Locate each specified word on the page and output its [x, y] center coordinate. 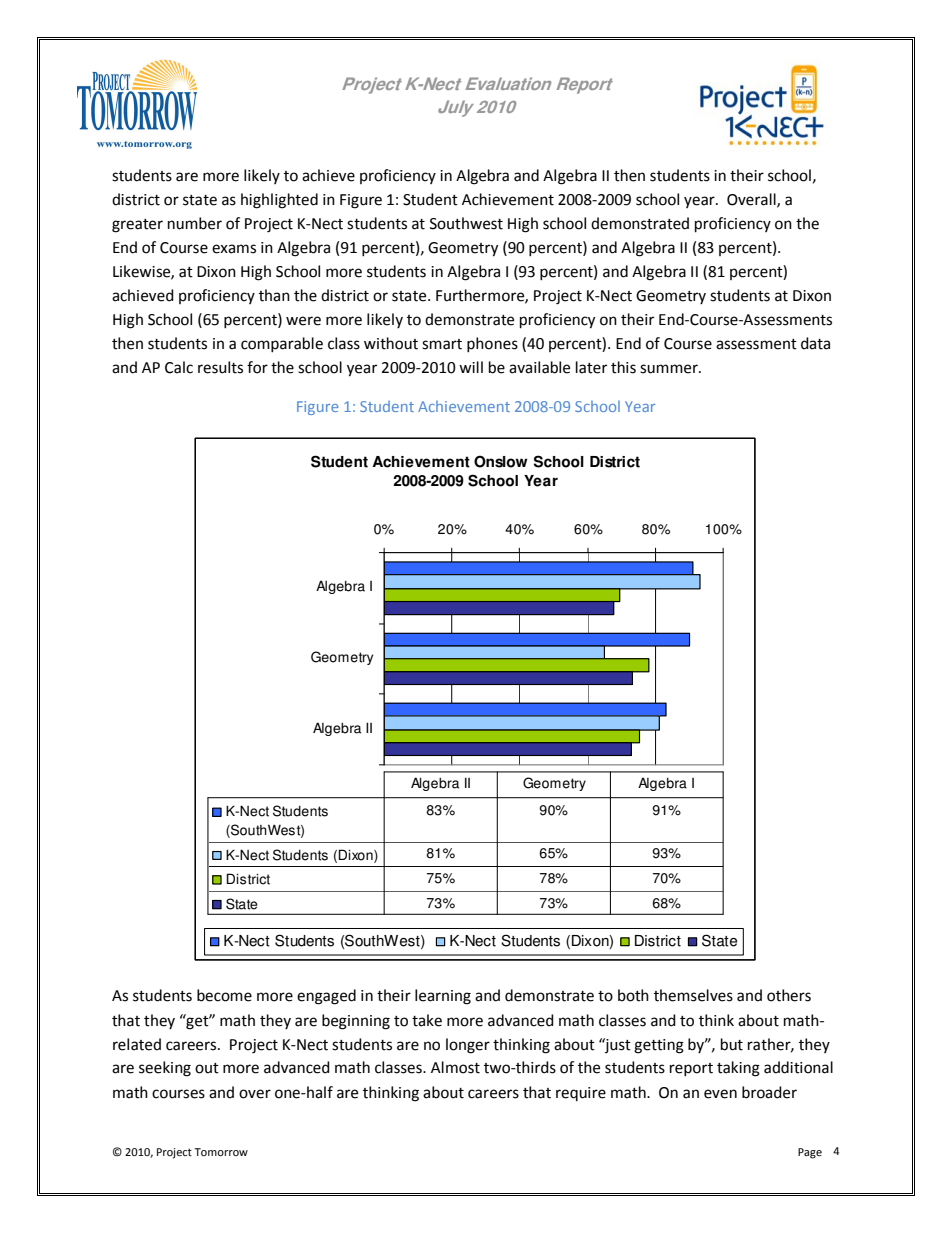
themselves [693, 995]
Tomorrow [221, 1152]
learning [443, 997]
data [815, 343]
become [224, 995]
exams [234, 249]
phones [492, 344]
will [471, 367]
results [220, 367]
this [623, 367]
